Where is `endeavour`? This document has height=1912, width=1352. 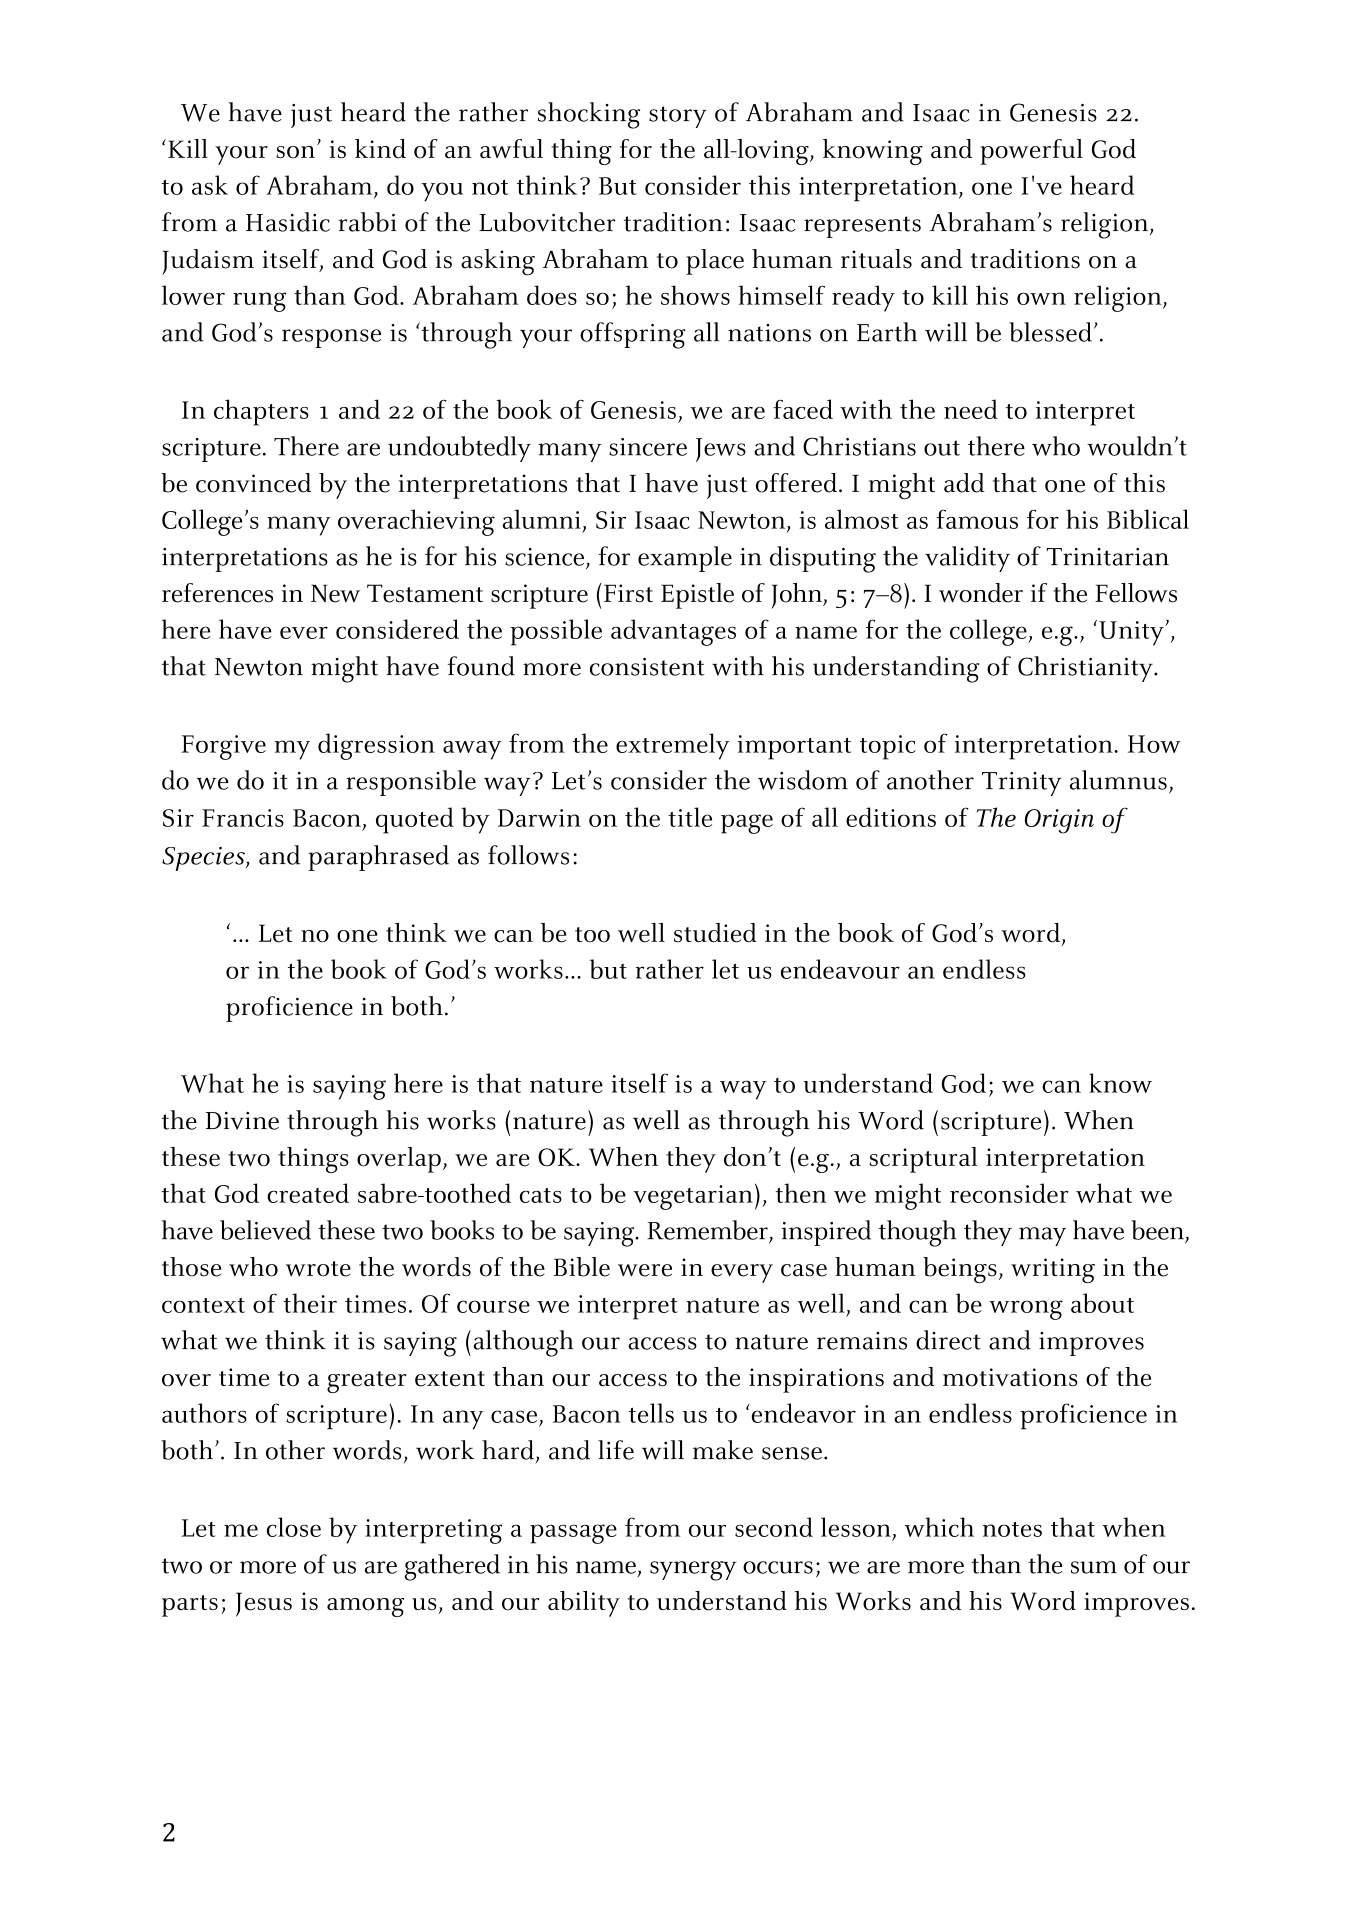
endeavour is located at coordinates (840, 969).
